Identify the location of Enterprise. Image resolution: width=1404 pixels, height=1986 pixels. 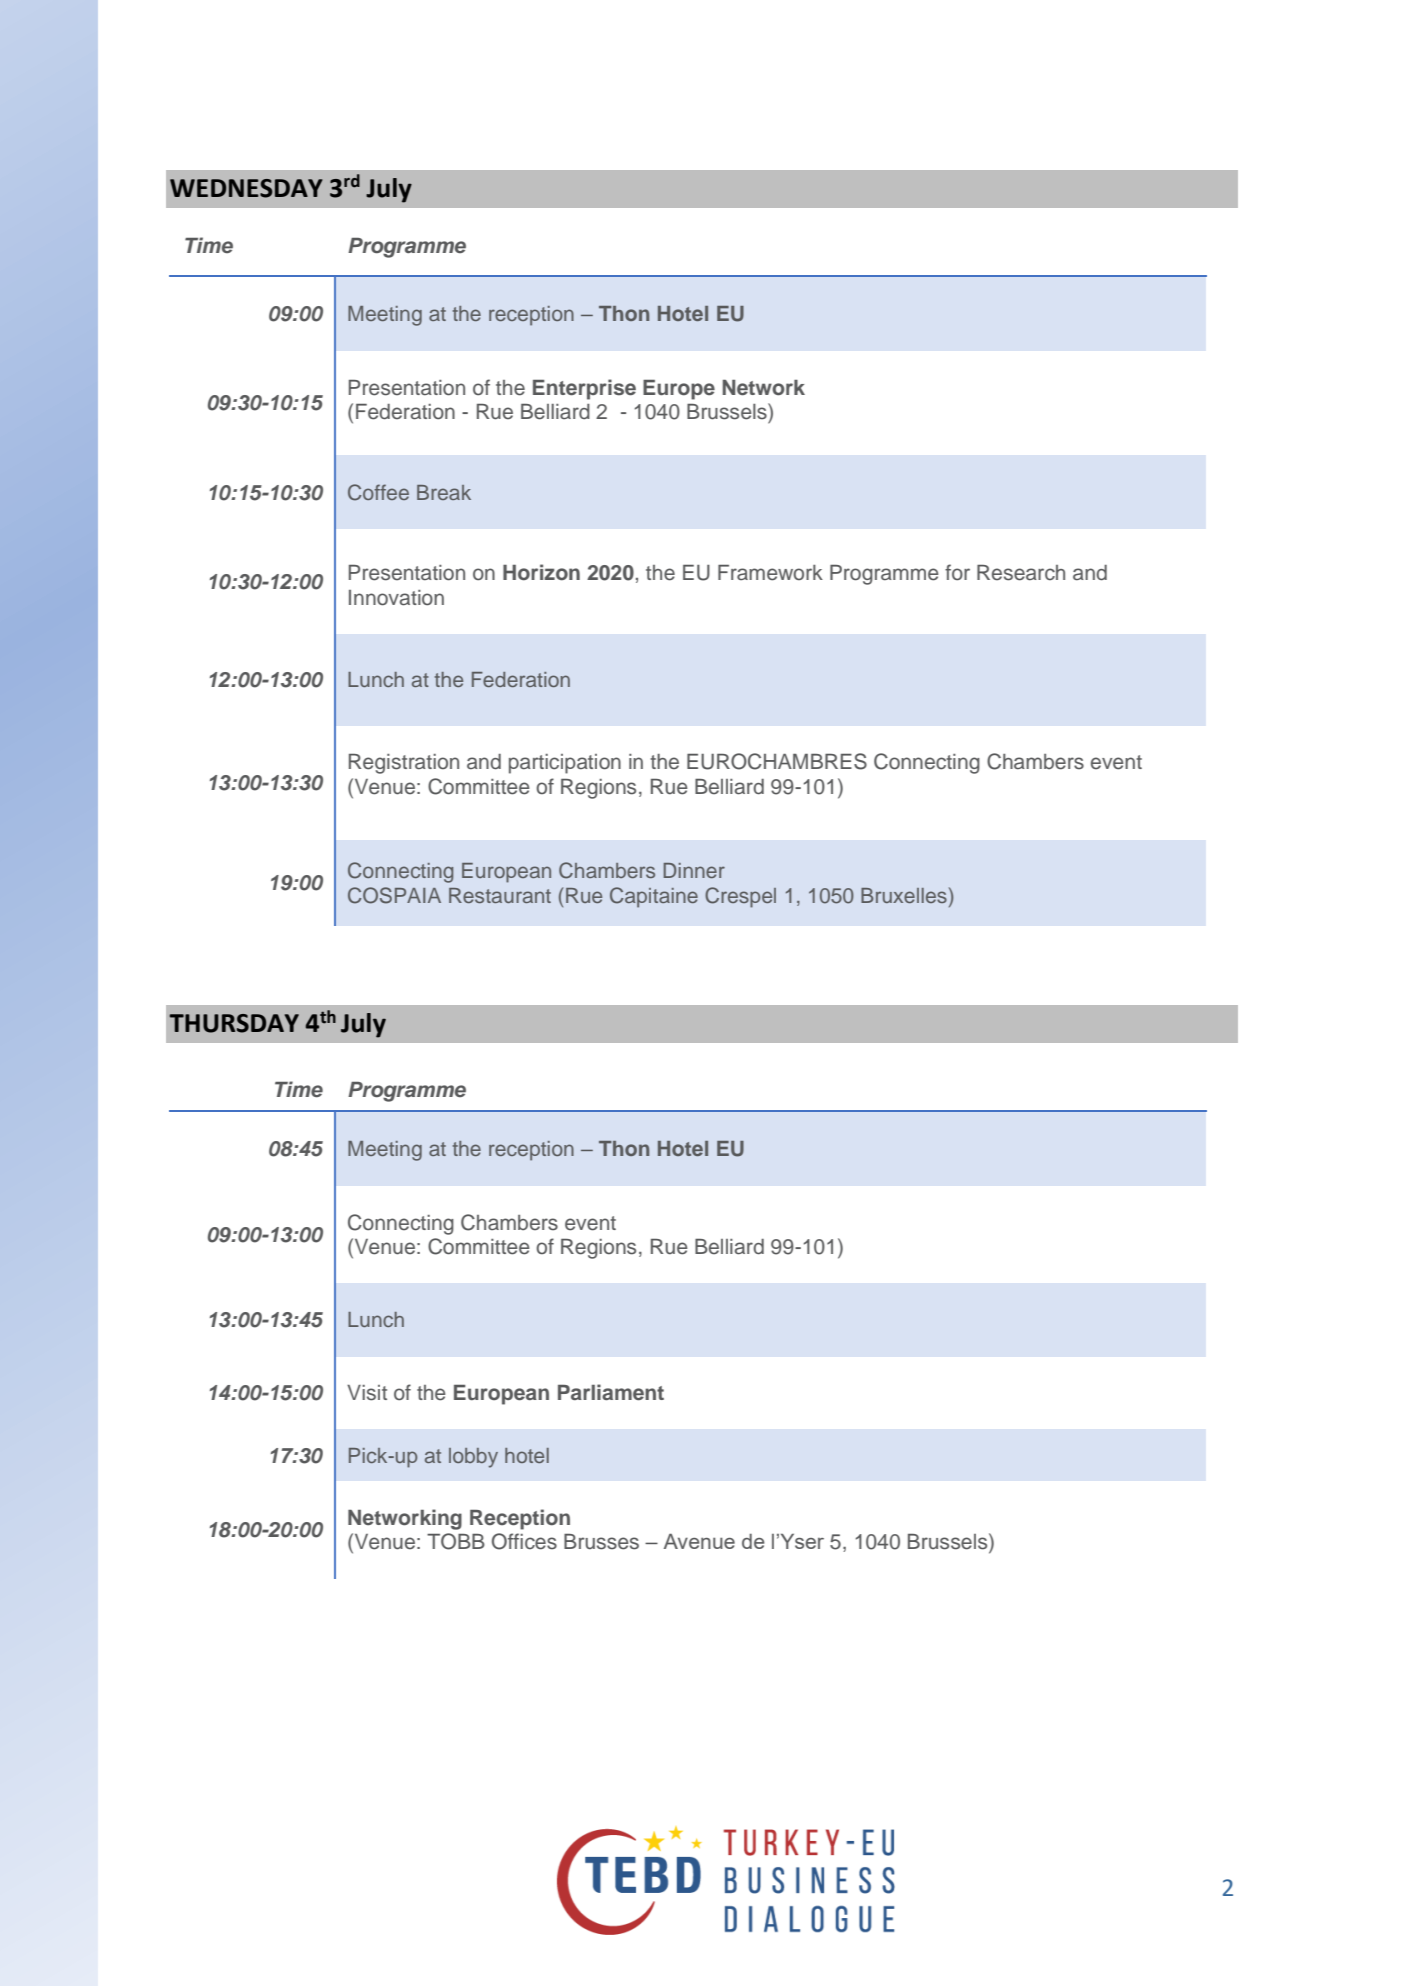
(584, 389).
